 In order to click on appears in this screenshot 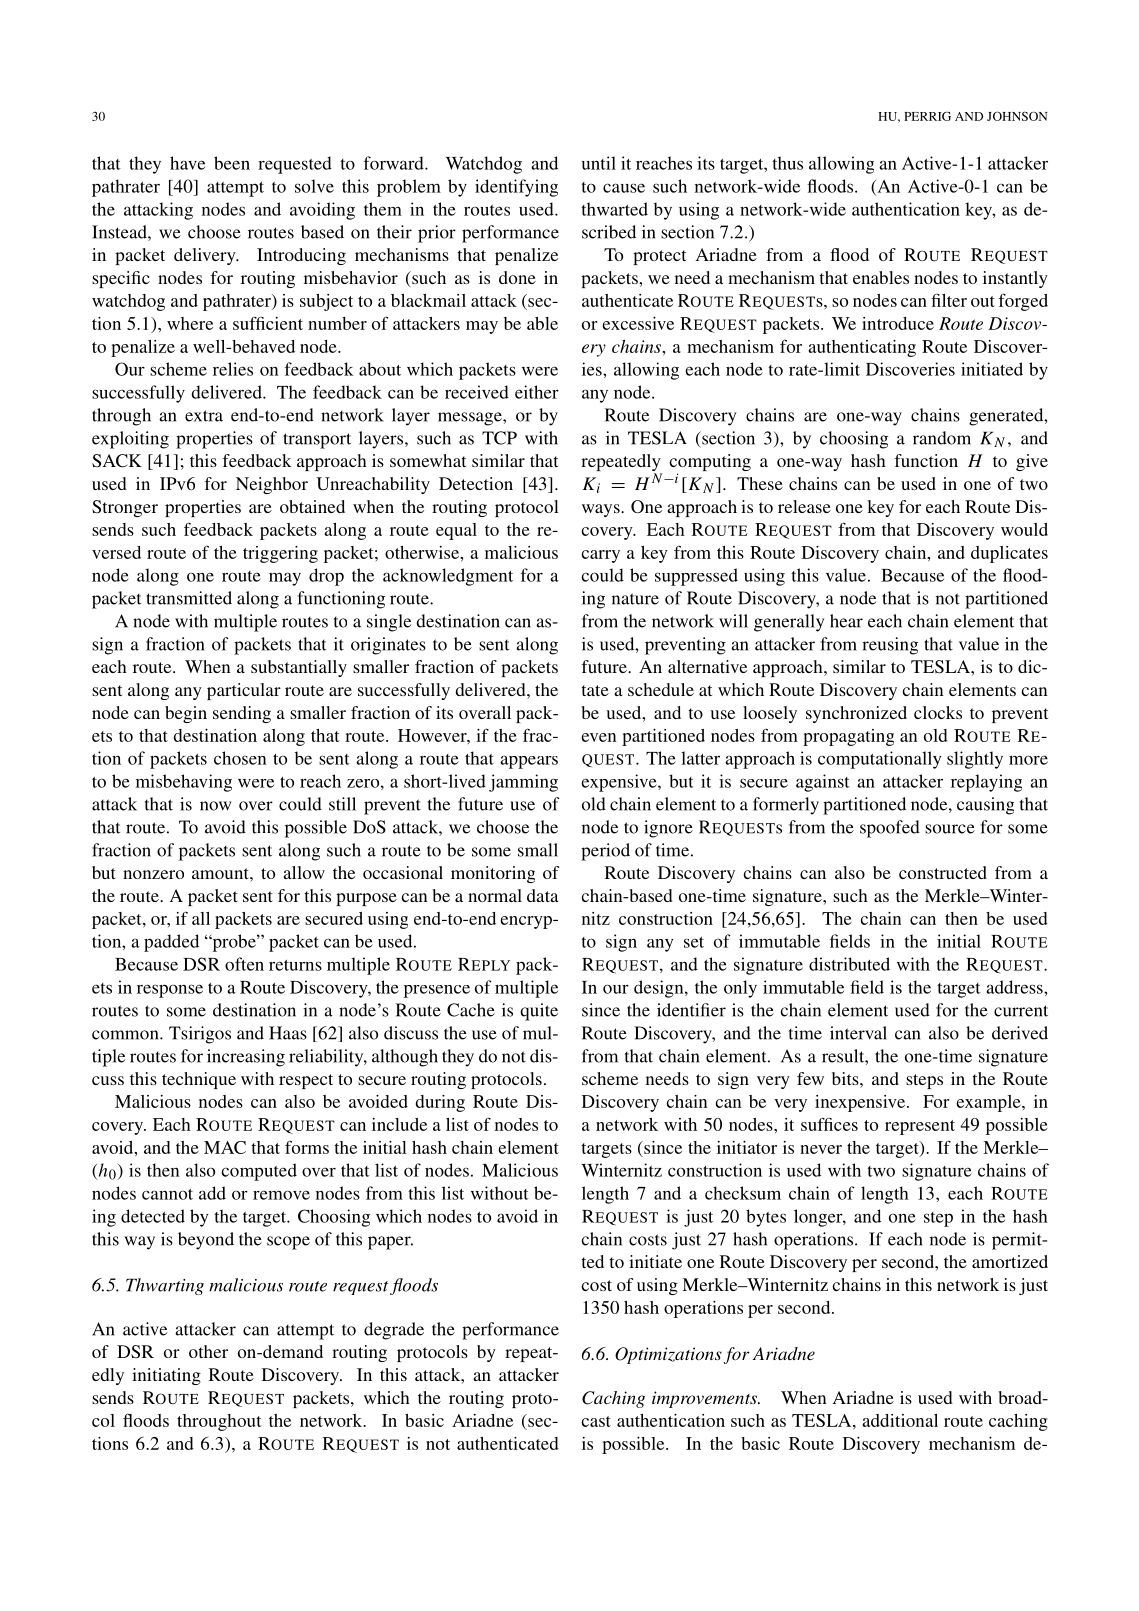, I will do `click(529, 762)`.
